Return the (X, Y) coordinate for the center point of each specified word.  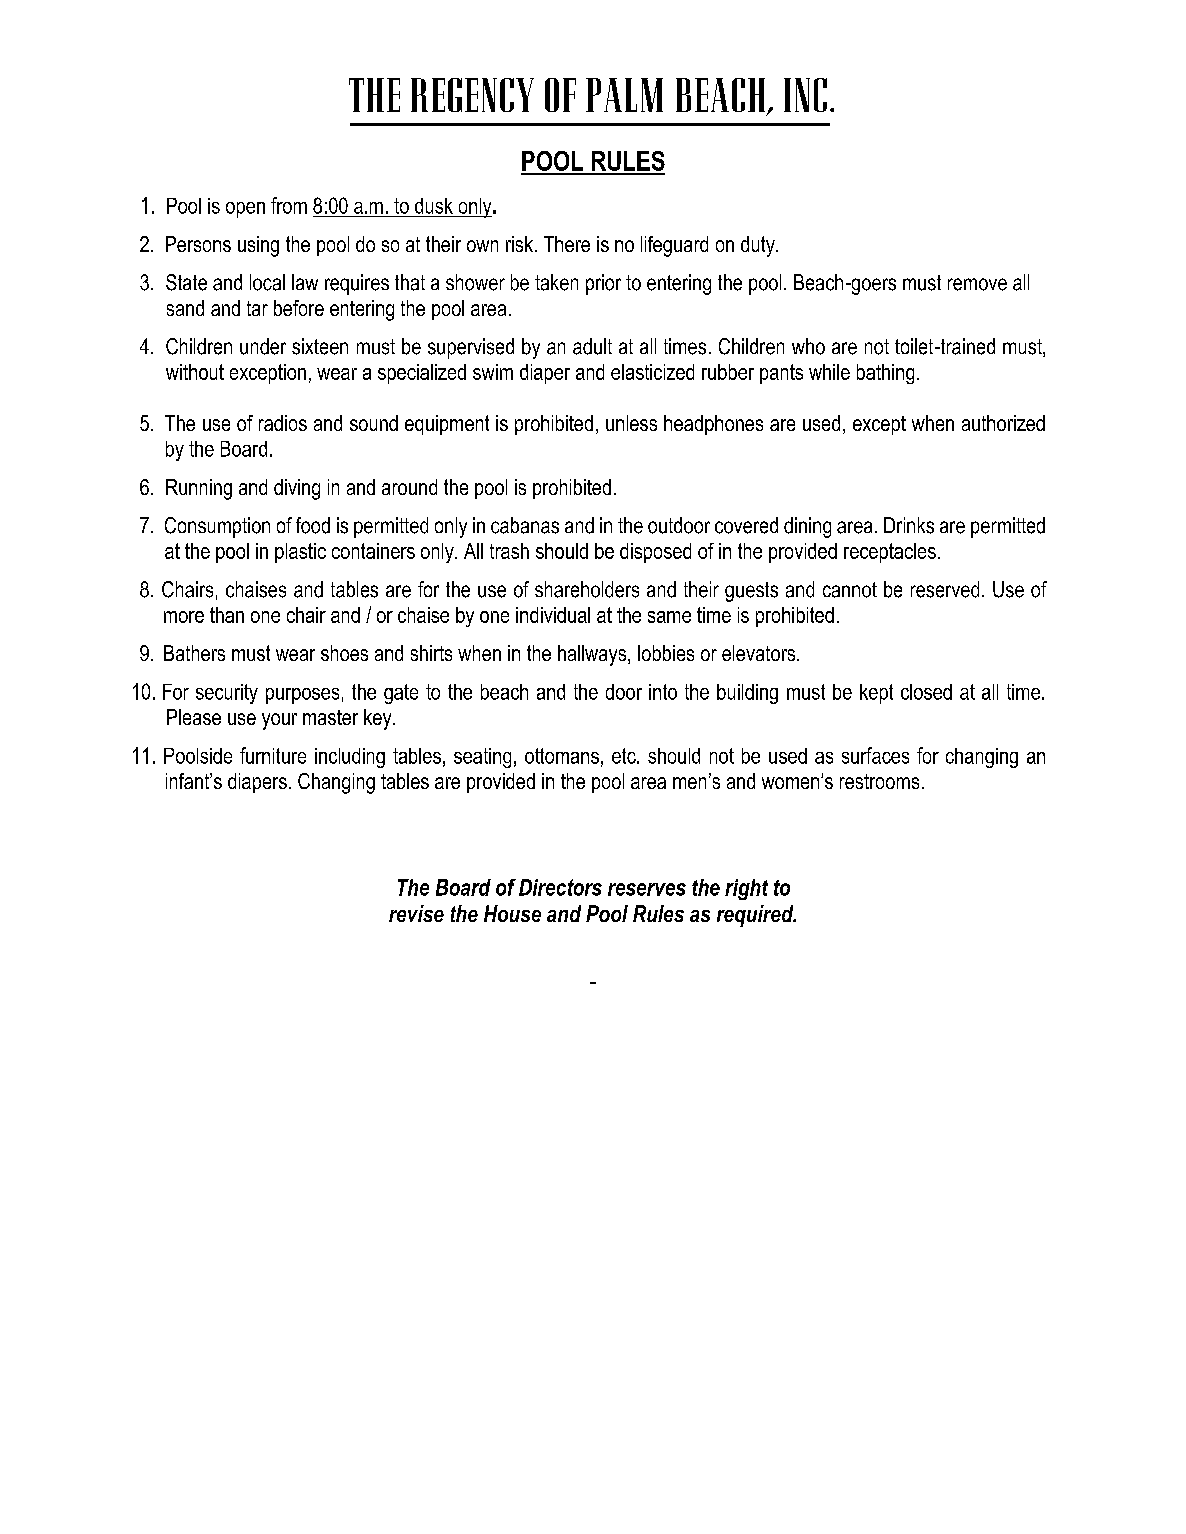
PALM (624, 95)
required (756, 916)
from (289, 205)
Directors (560, 887)
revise (416, 913)
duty (759, 246)
